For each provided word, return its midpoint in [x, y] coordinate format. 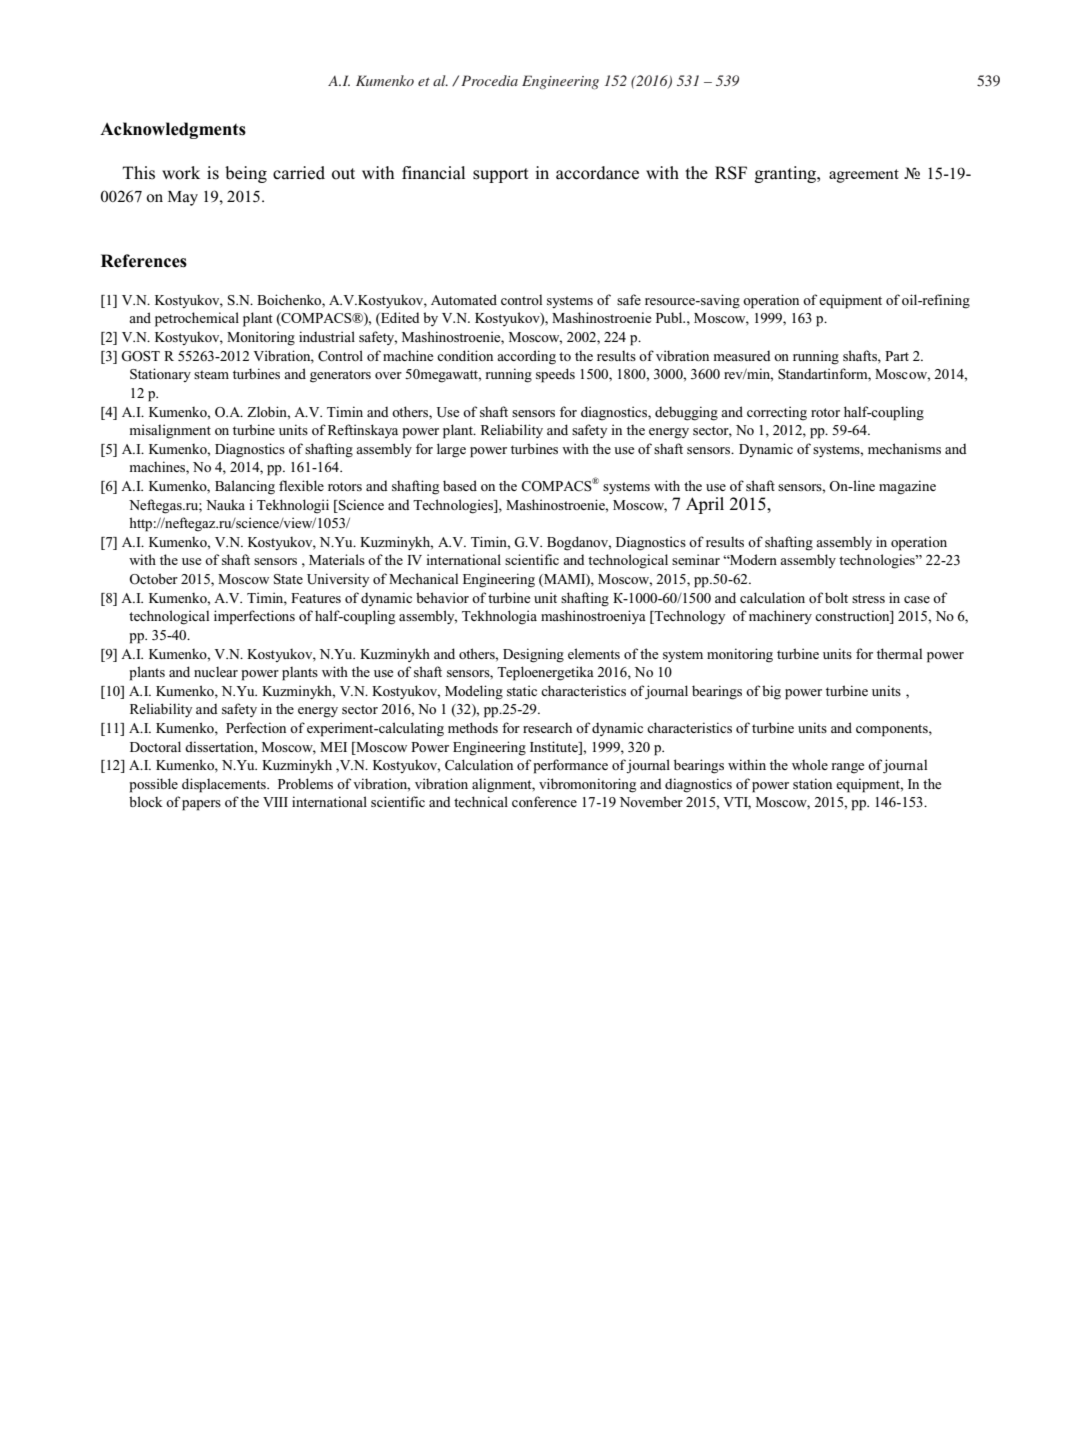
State [288, 579]
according [526, 357]
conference [544, 801]
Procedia [489, 80]
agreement [864, 176]
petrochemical [197, 319]
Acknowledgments [173, 130]
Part [897, 356]
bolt [836, 597]
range [848, 768]
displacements [225, 785]
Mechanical [423, 578]
